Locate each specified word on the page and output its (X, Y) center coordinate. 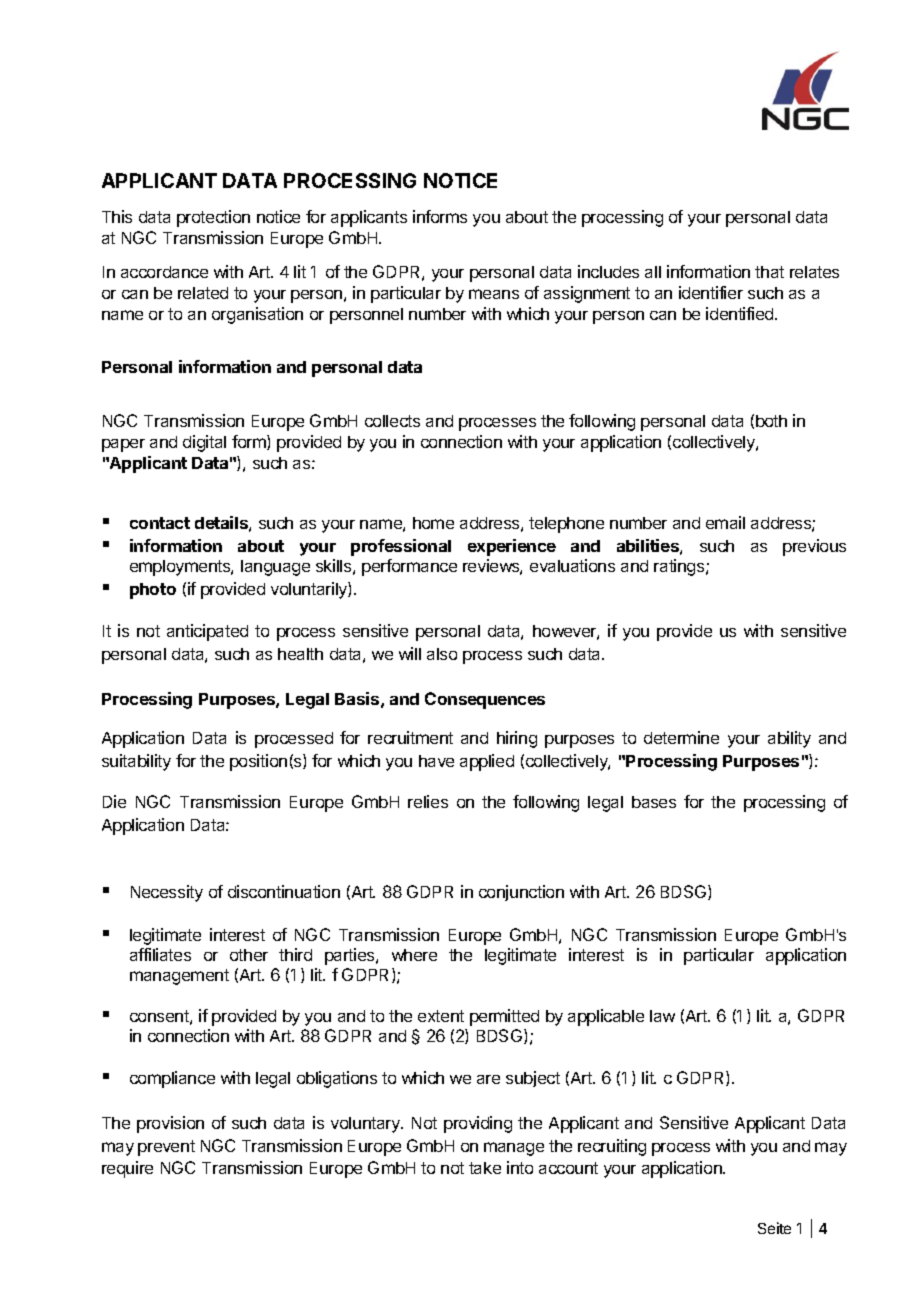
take (485, 1168)
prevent (166, 1148)
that (769, 272)
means (494, 294)
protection (213, 218)
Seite (774, 1228)
